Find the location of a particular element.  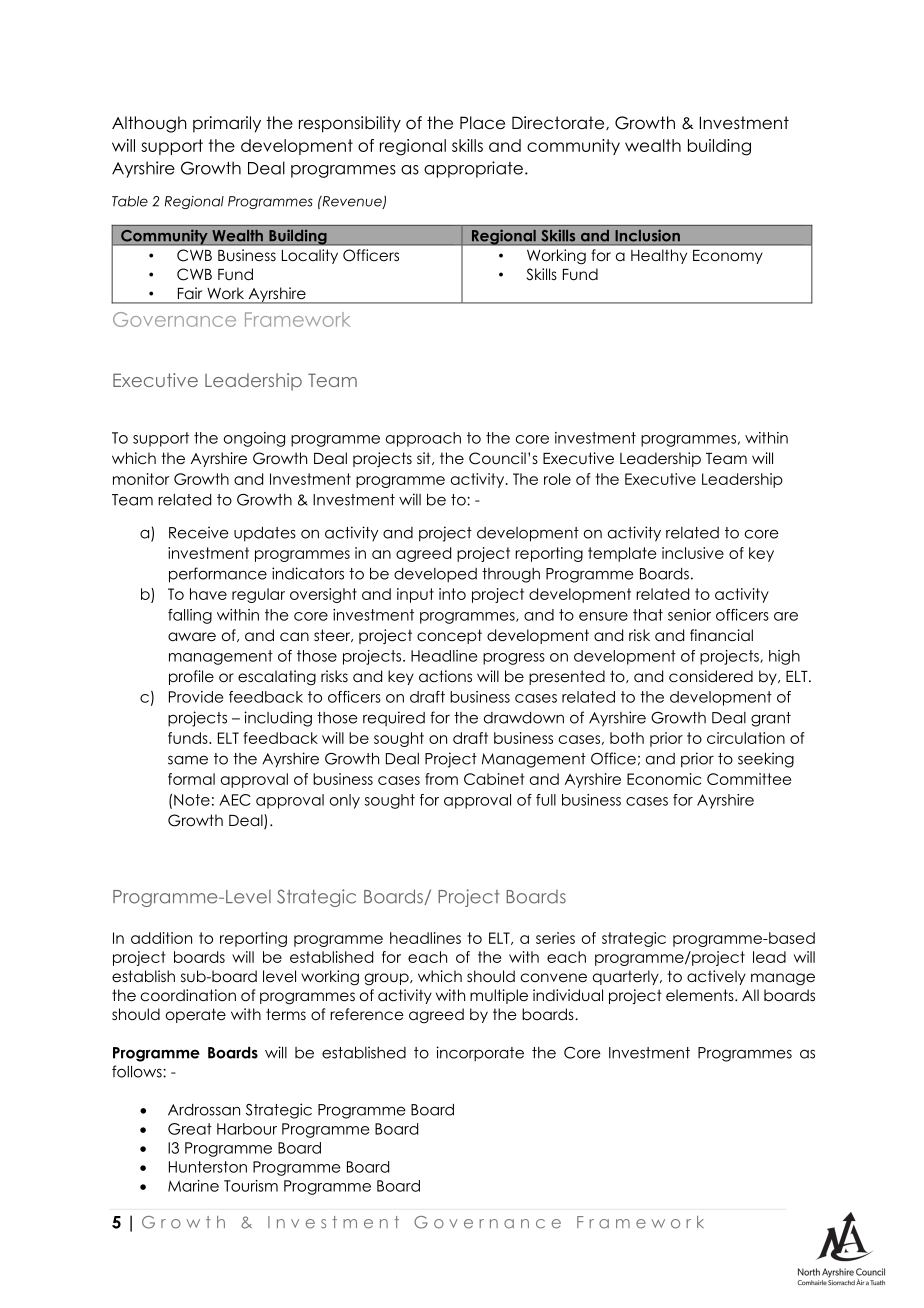

Note is located at coordinates (192, 800).
